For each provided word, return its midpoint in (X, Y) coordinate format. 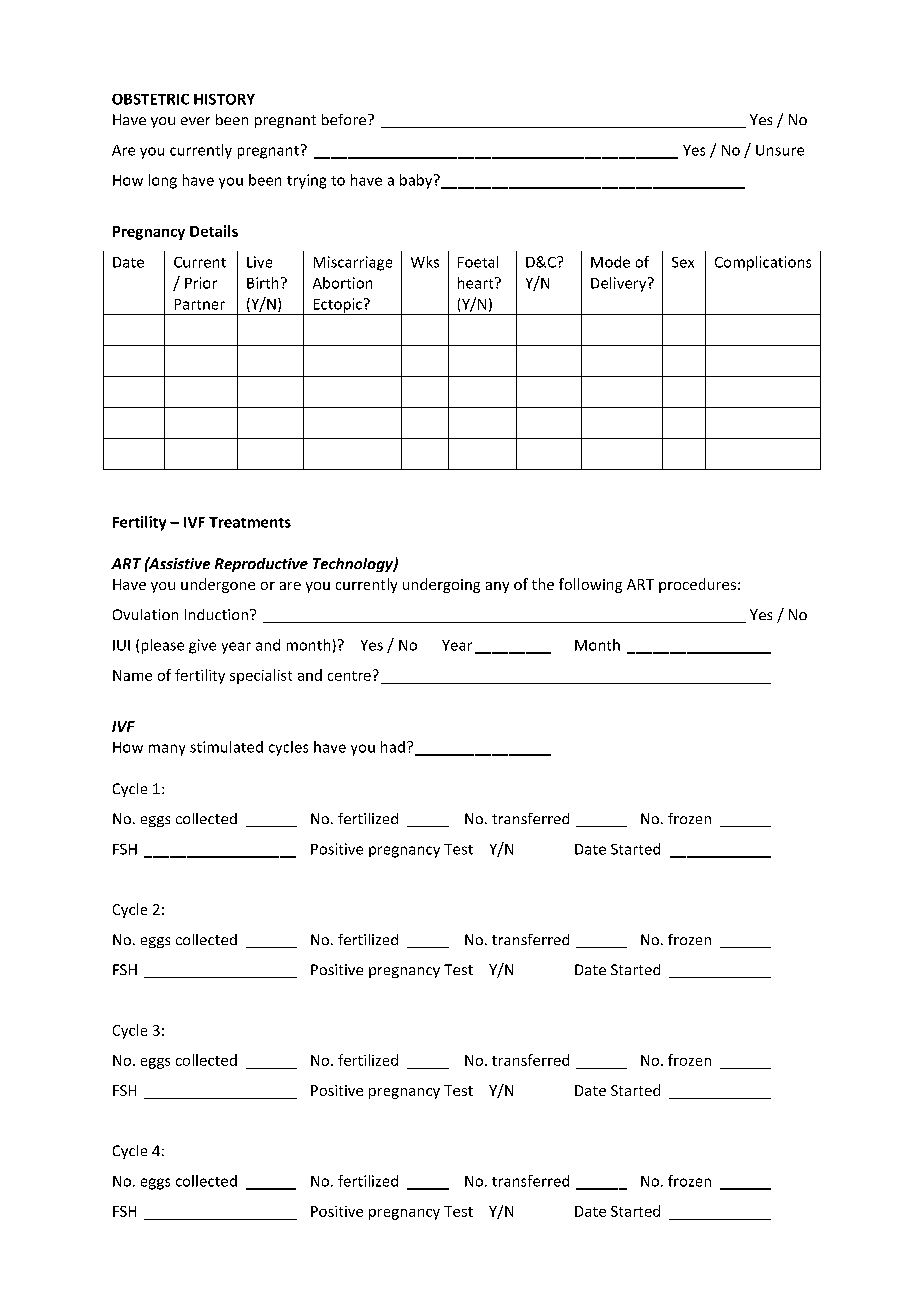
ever (195, 121)
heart (477, 283)
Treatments (250, 522)
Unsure (780, 150)
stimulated (226, 747)
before (344, 119)
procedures (697, 585)
